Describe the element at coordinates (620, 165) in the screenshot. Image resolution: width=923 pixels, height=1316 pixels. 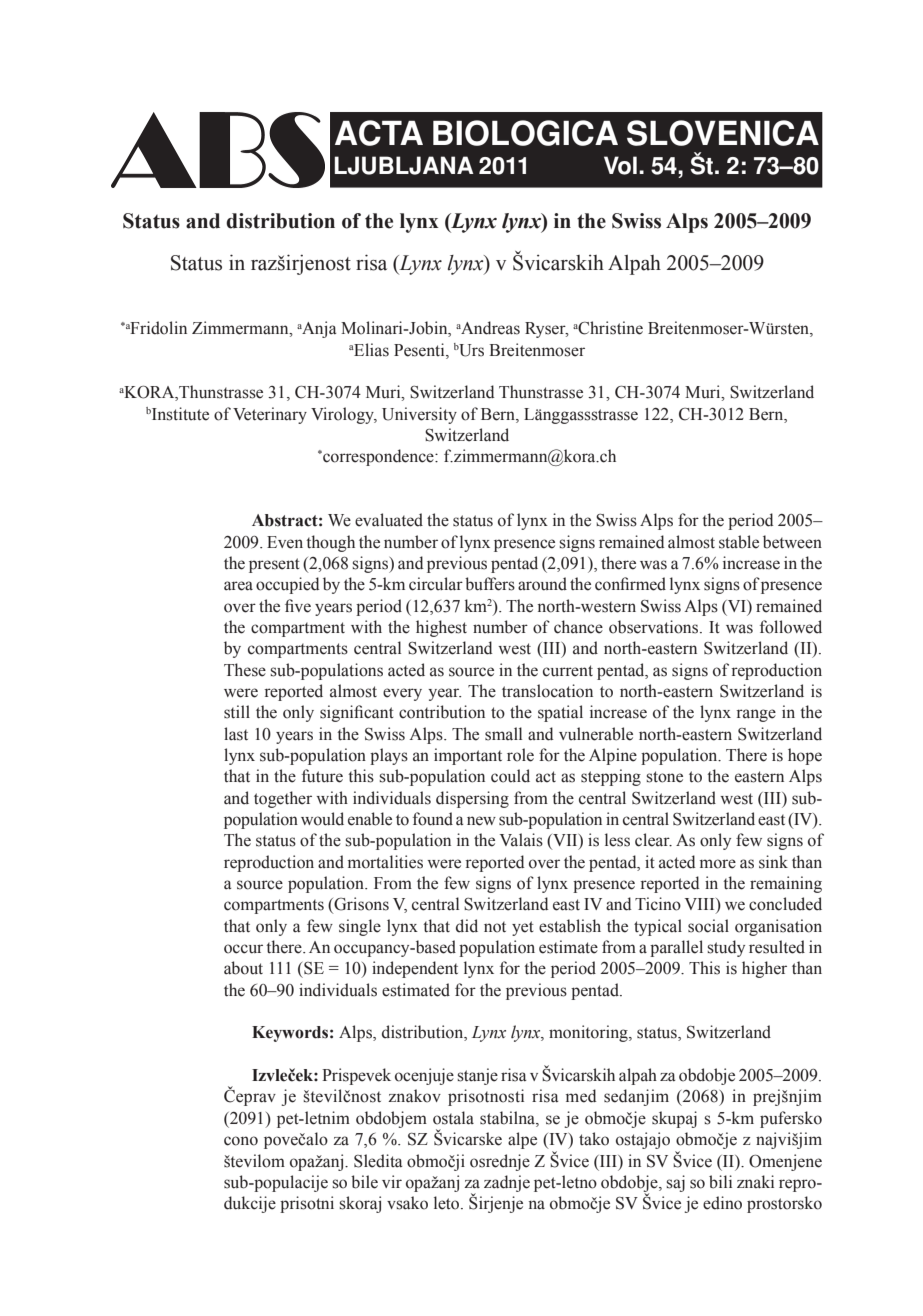
I see `Vol` at that location.
